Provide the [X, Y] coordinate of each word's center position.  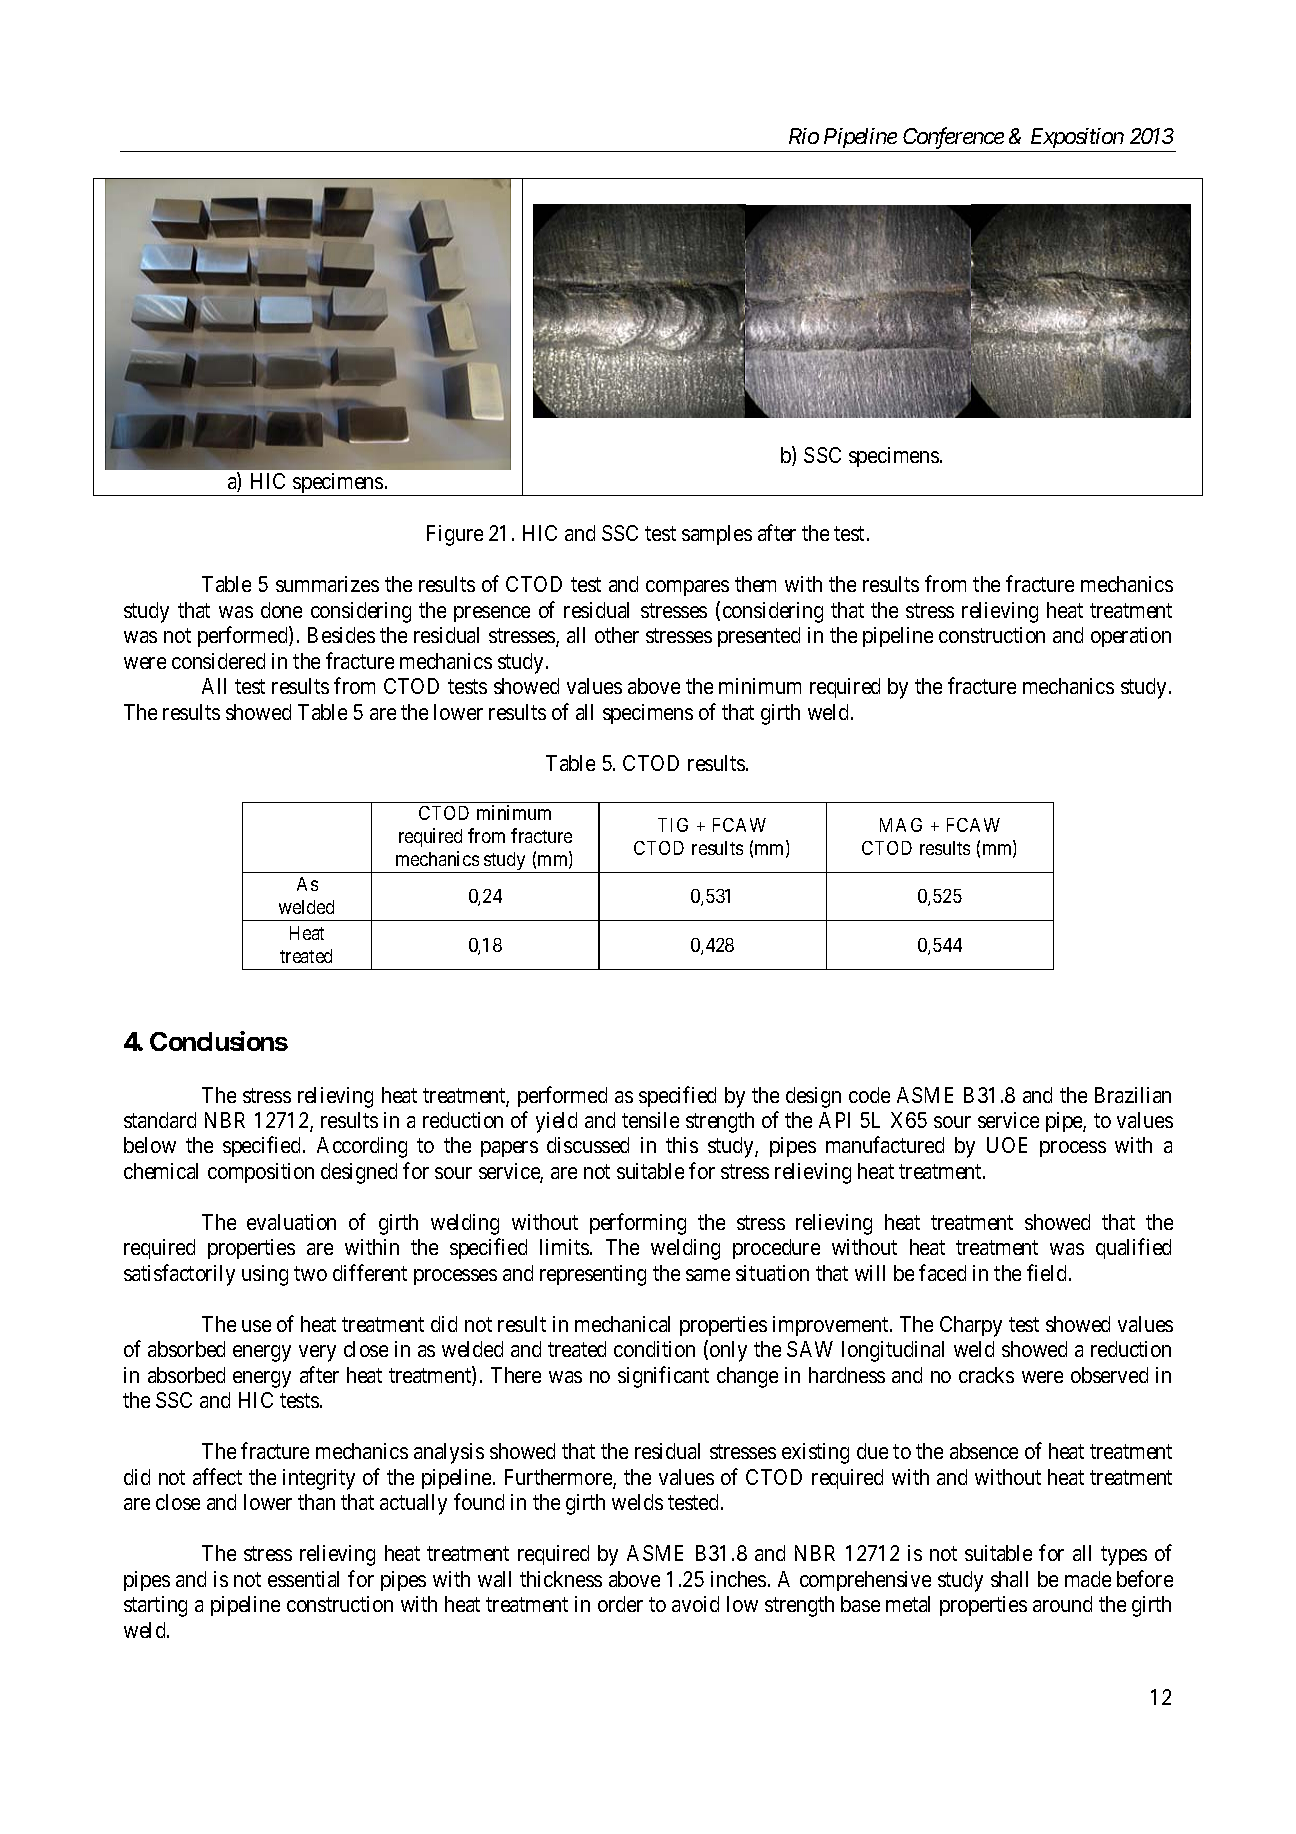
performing [638, 1224]
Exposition [1077, 138]
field [1046, 1272]
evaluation [291, 1222]
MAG [901, 825]
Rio [804, 136]
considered [218, 661]
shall [1009, 1579]
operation [1131, 637]
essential [303, 1579]
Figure [455, 535]
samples [717, 535]
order [620, 1604]
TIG [673, 825]
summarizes [327, 584]
